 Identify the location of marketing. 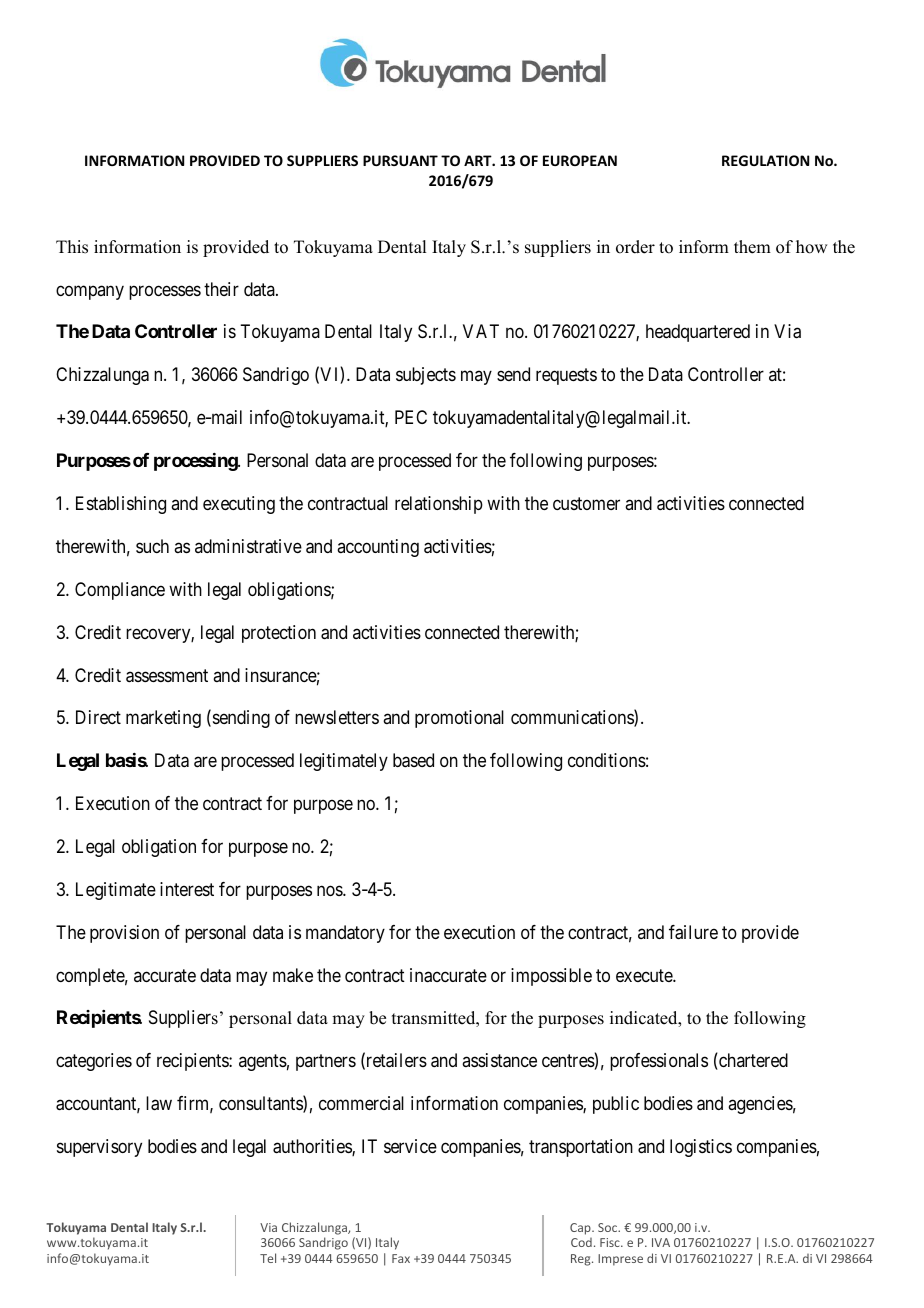
(163, 719).
